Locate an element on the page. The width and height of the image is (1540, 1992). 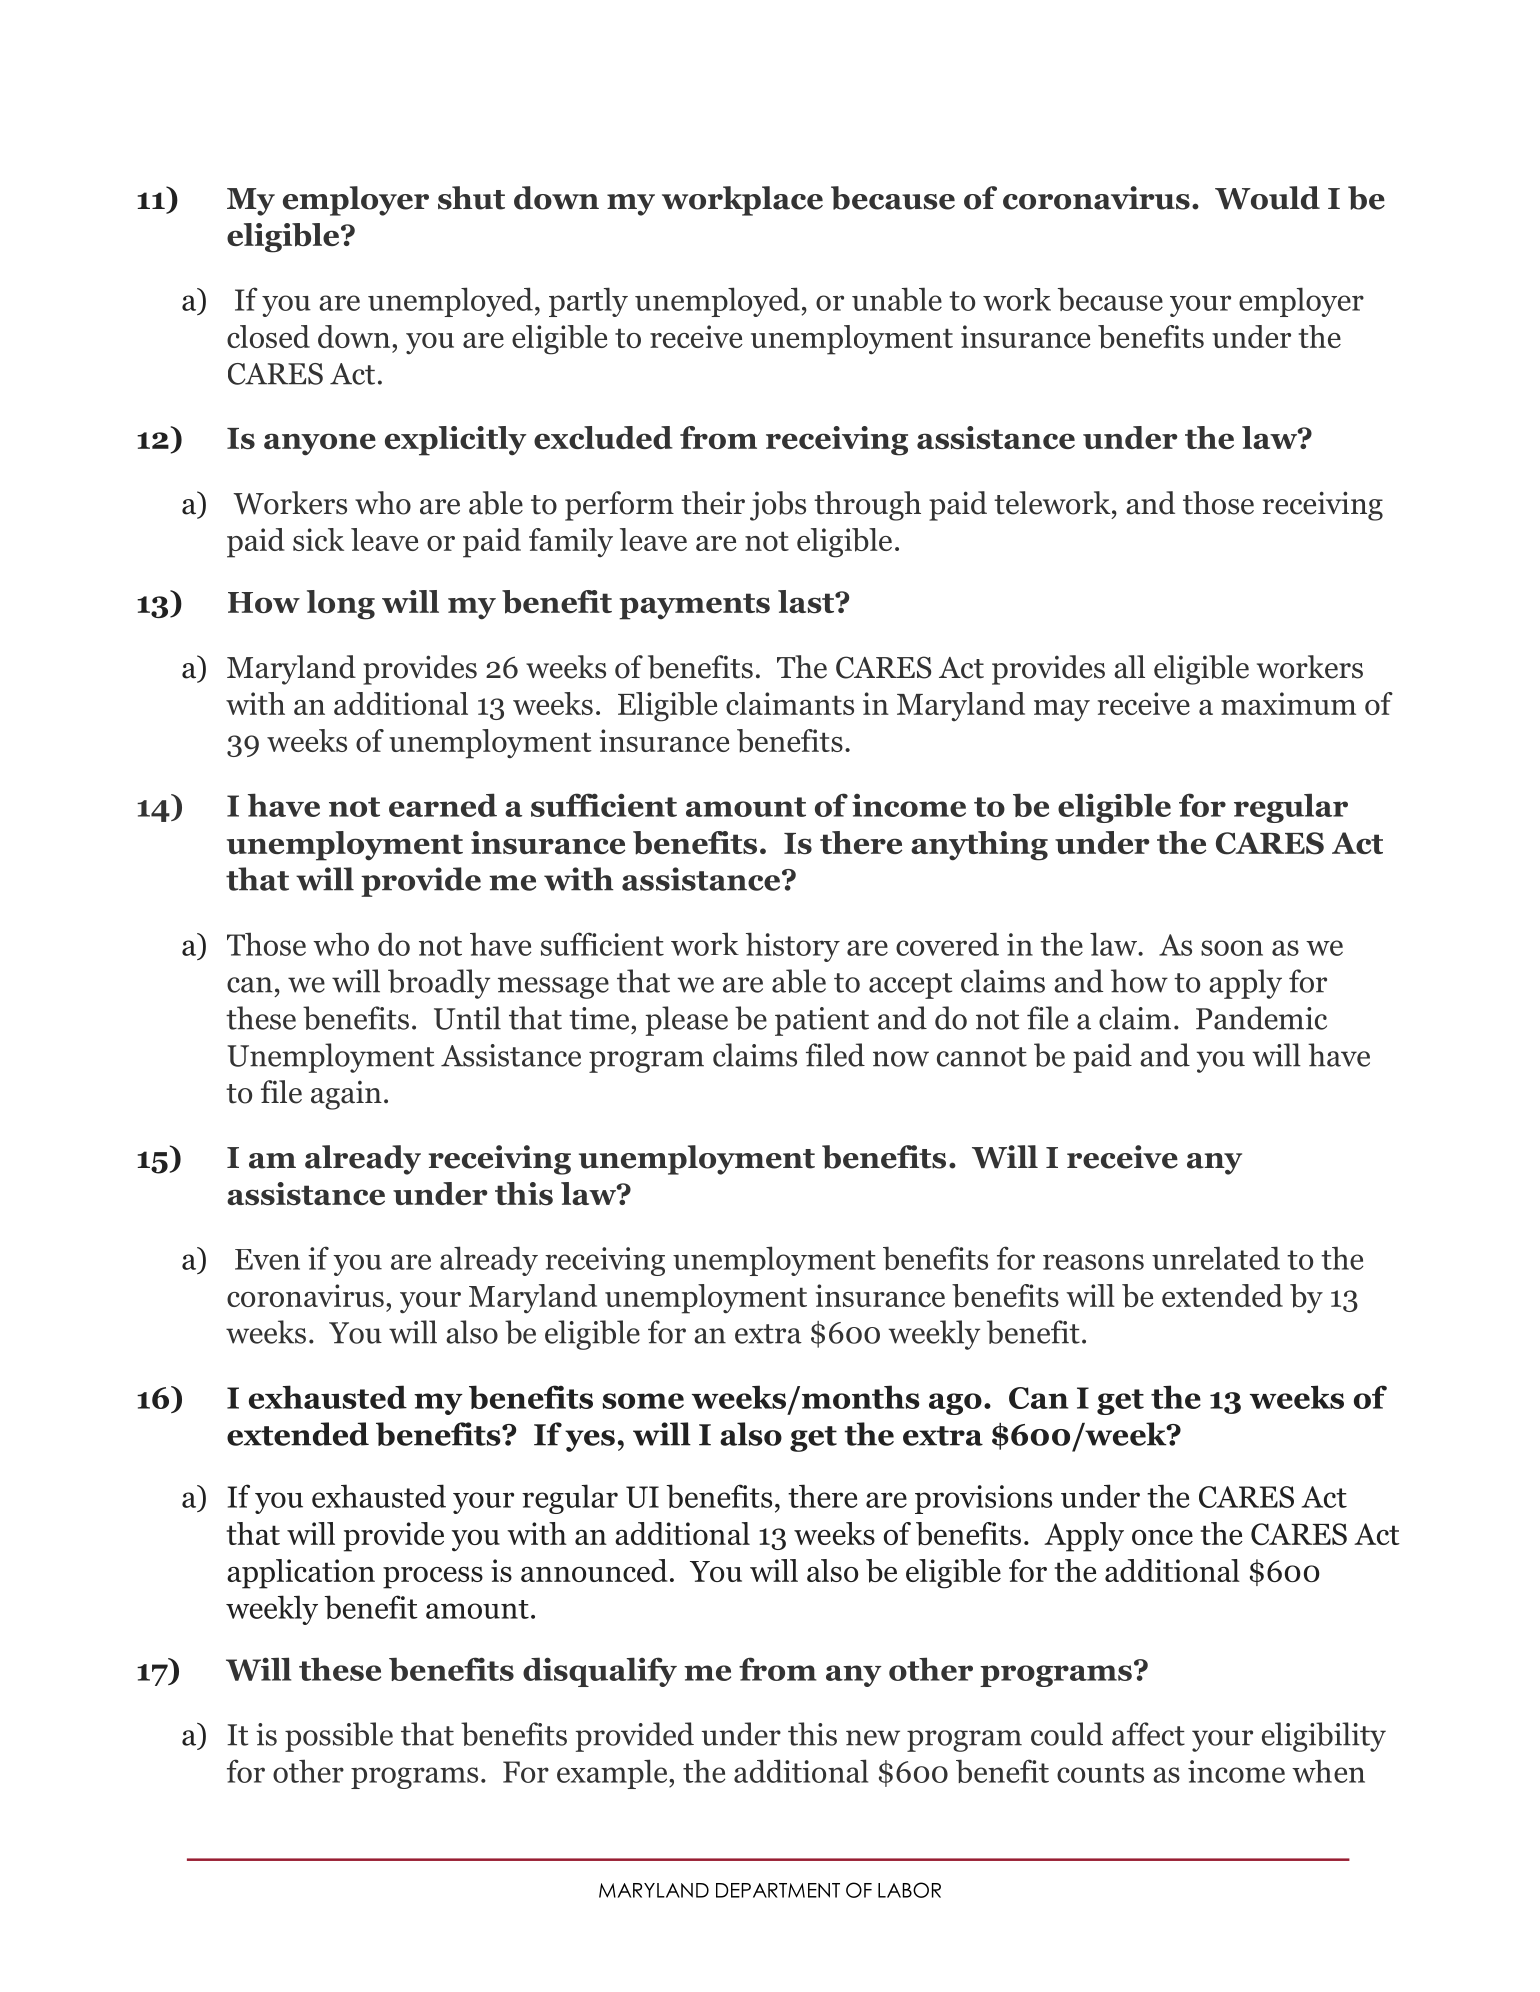
some is located at coordinates (643, 1401).
